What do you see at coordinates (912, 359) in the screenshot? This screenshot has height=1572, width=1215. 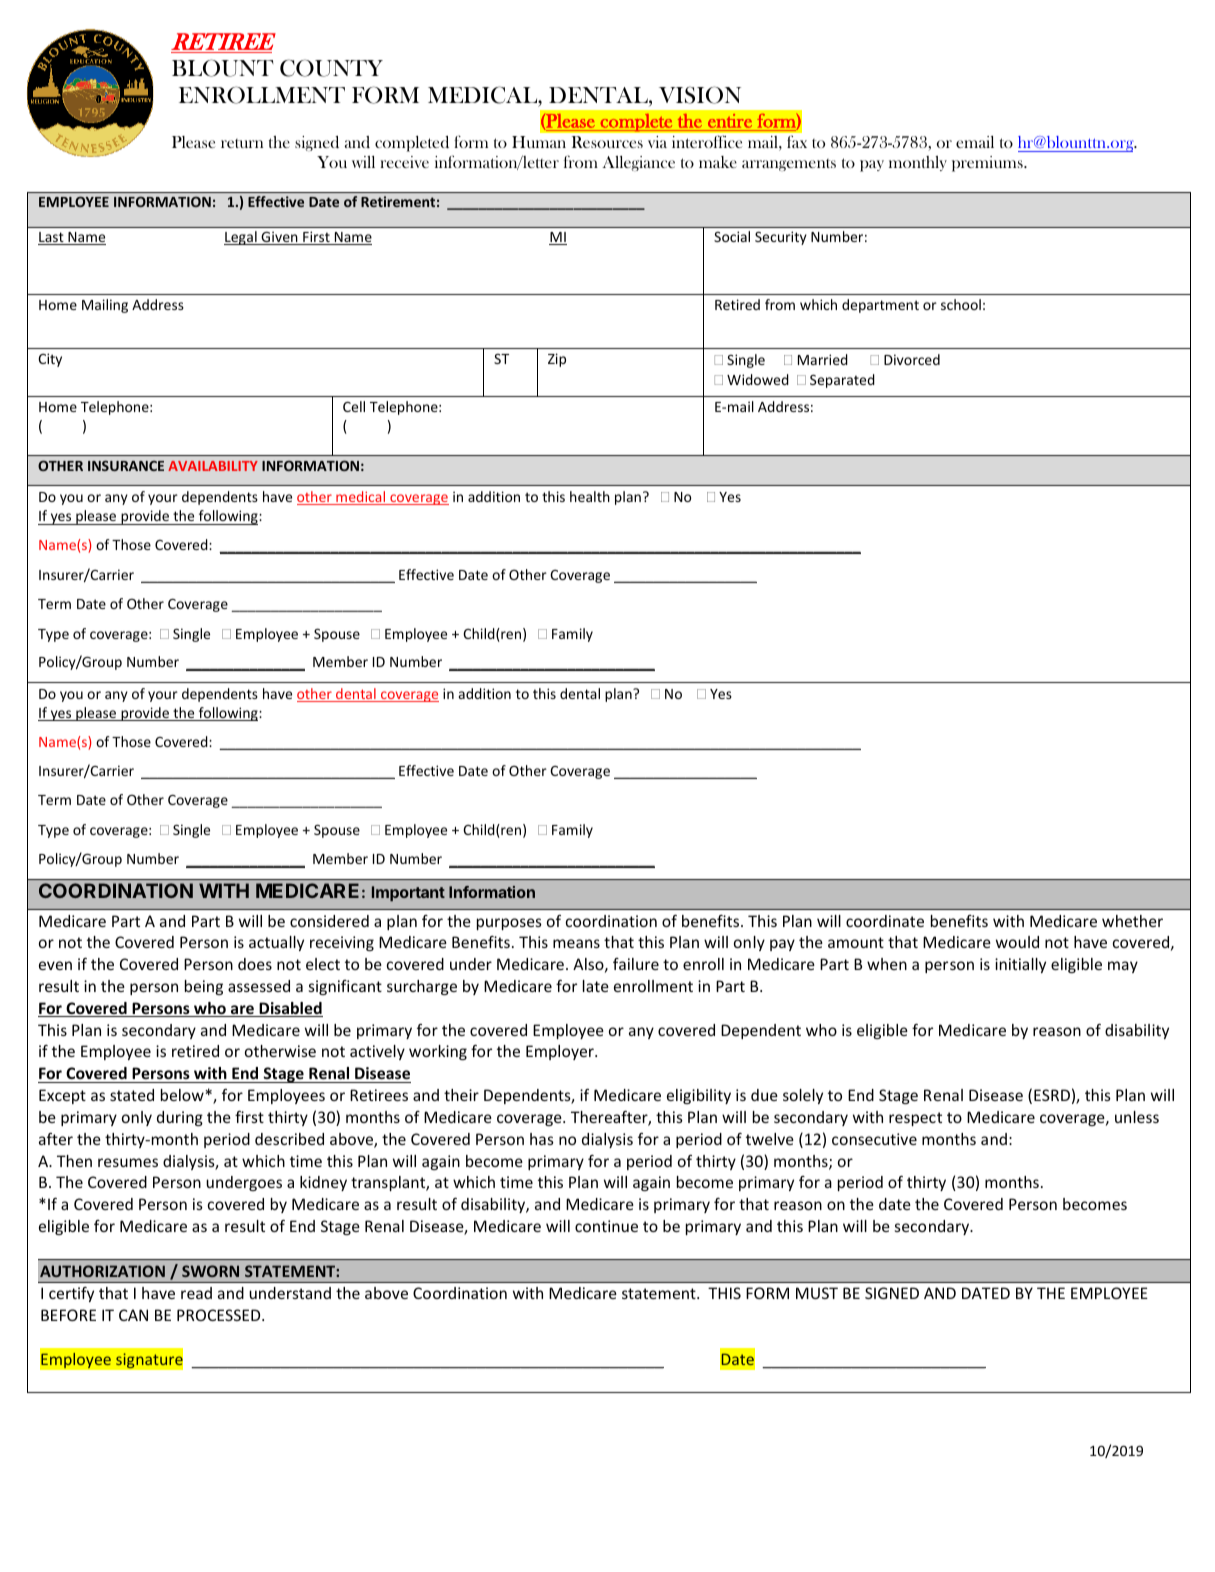 I see `Divorced` at bounding box center [912, 359].
